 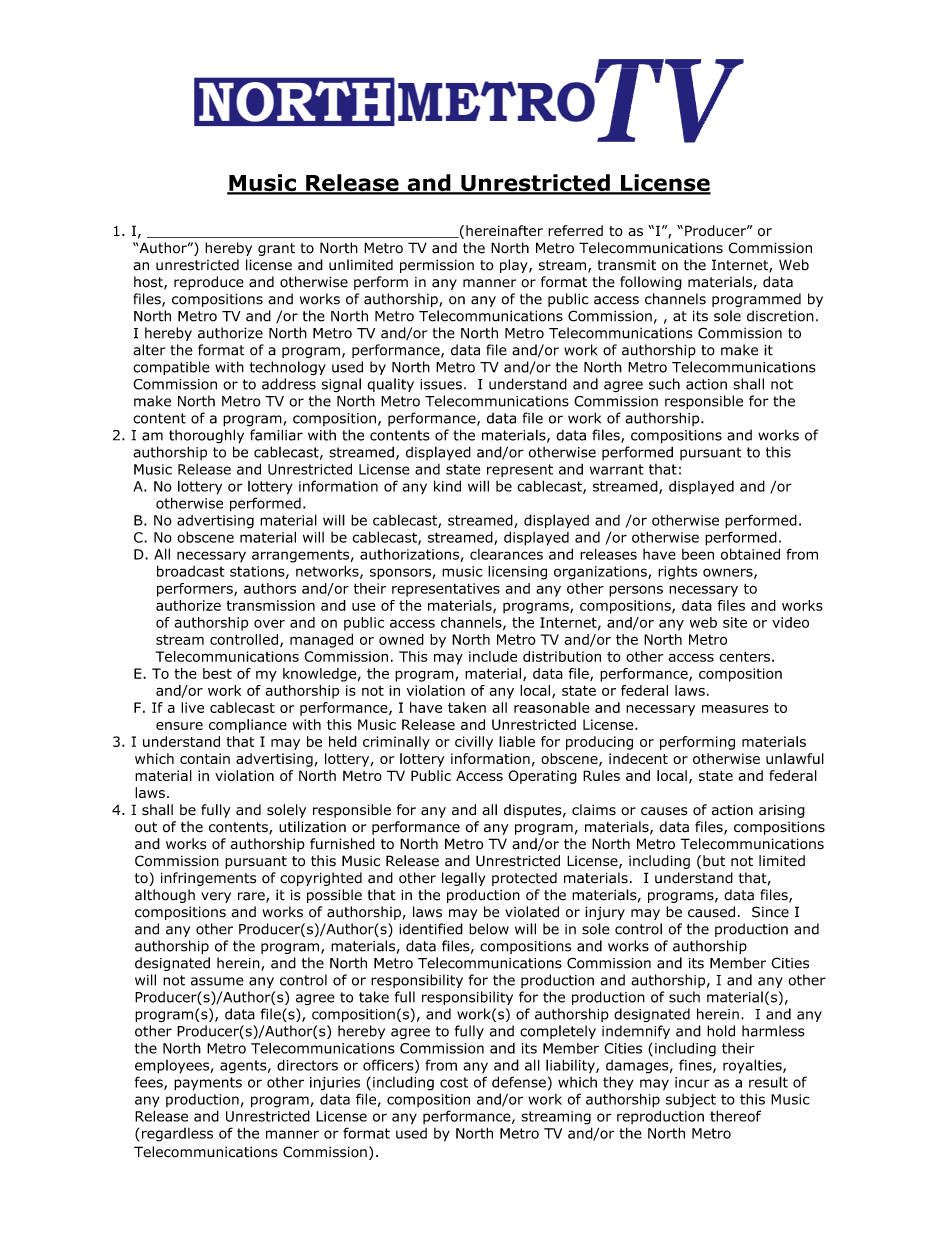 I want to click on kind, so click(x=447, y=486).
